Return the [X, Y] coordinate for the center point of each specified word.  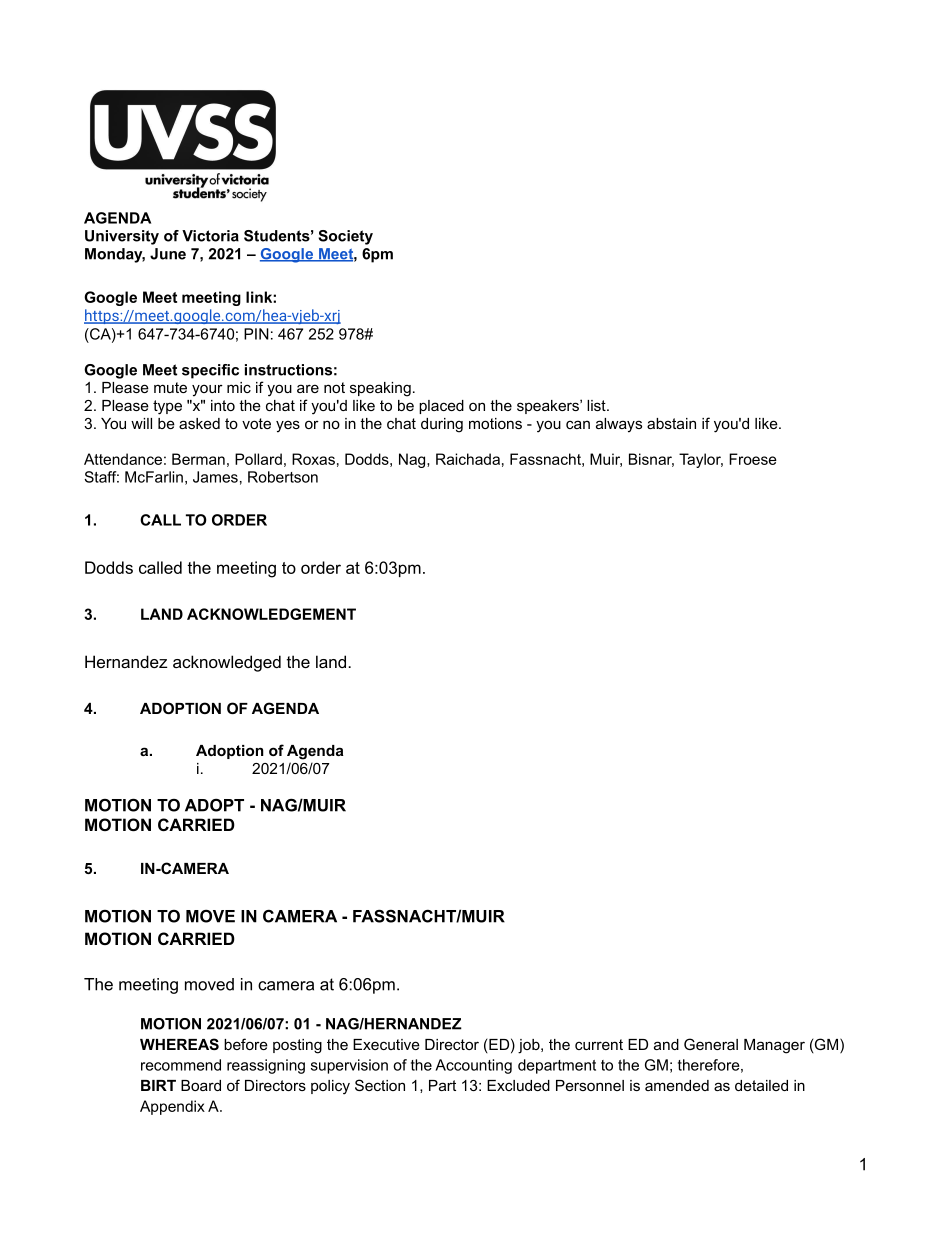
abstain [671, 423]
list [597, 405]
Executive [386, 1044]
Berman [198, 459]
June [168, 254]
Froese [753, 459]
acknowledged [227, 663]
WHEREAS [179, 1044]
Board [201, 1085]
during [442, 425]
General [711, 1044]
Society [345, 237]
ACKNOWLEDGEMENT [271, 614]
